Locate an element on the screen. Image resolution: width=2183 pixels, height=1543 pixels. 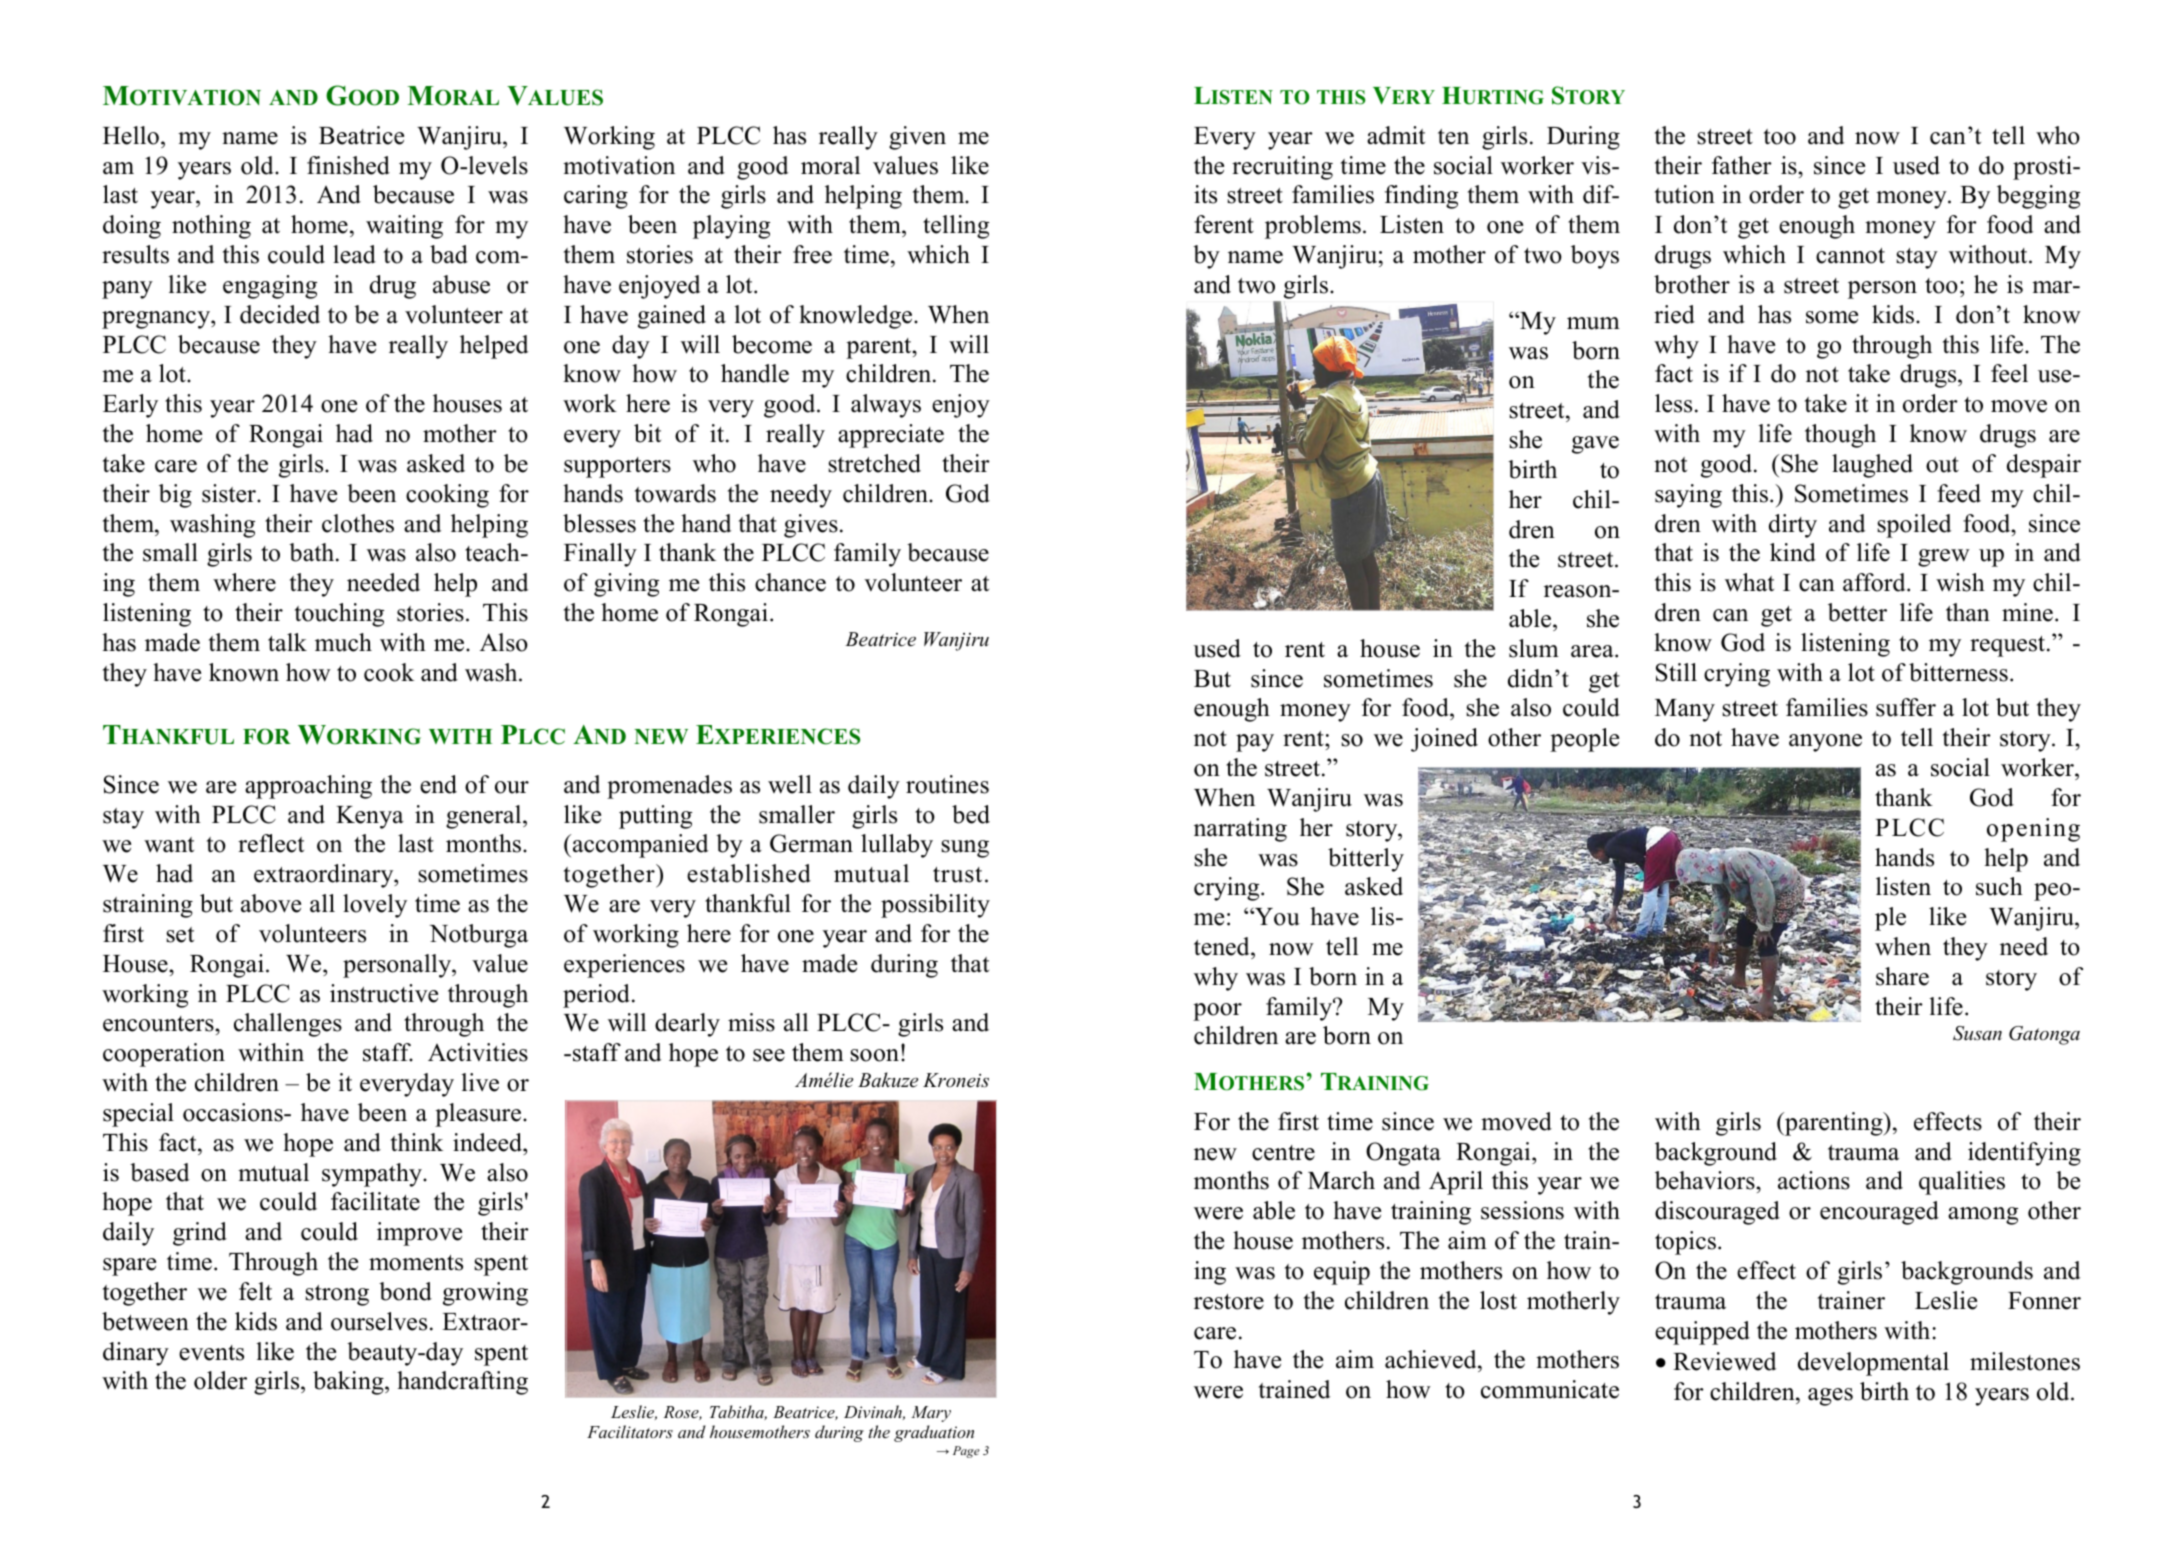
Mary is located at coordinates (931, 1414).
